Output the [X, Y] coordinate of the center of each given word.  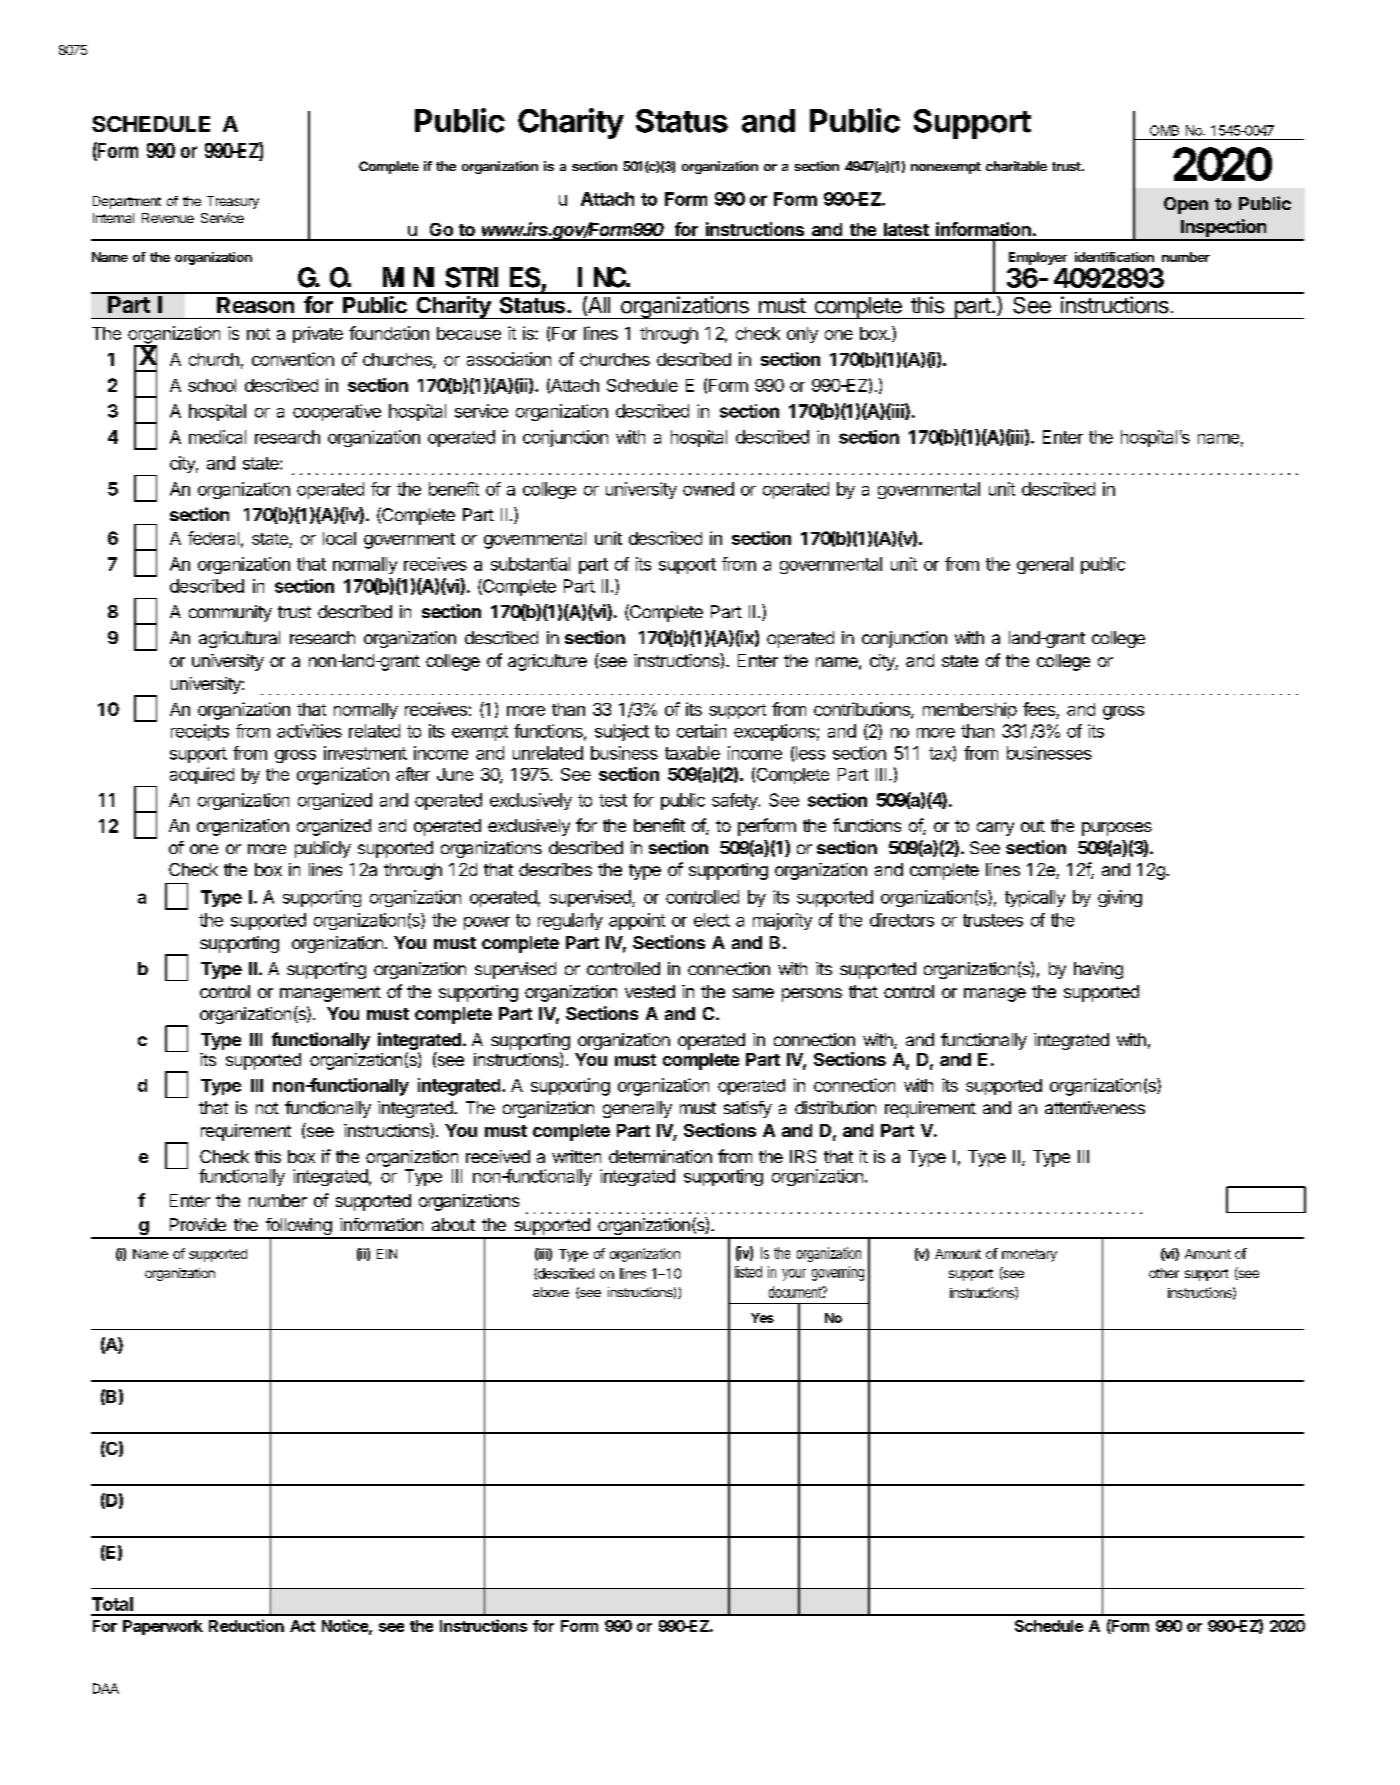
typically [1035, 898]
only [802, 335]
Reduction [246, 1625]
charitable [1016, 166]
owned [708, 489]
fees [1040, 710]
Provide [198, 1224]
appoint [637, 921]
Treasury [233, 202]
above [551, 1292]
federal [213, 538]
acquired [202, 775]
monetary [1029, 1255]
